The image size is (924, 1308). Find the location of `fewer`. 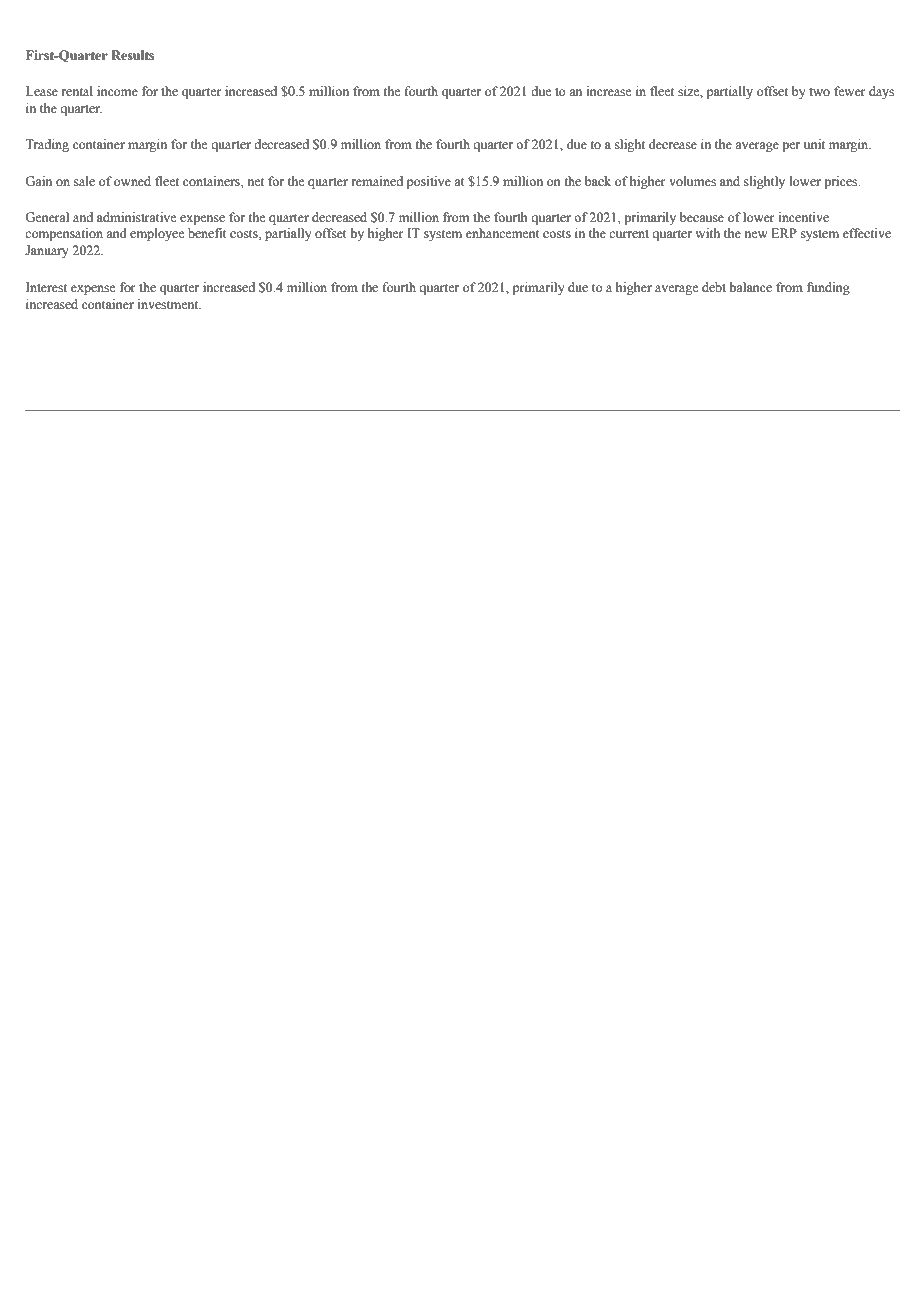

fewer is located at coordinates (849, 91).
